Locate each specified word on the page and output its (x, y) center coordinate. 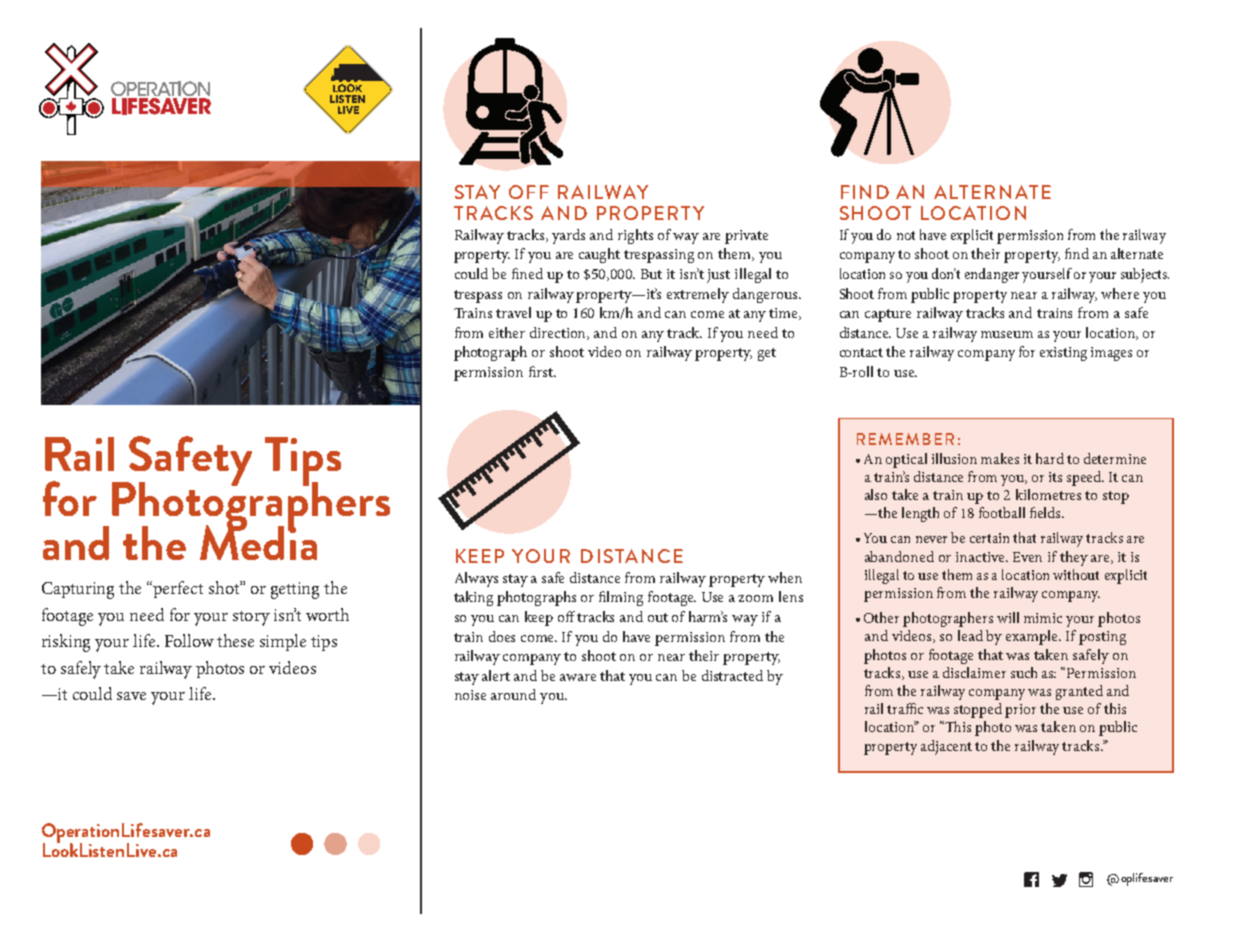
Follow (189, 640)
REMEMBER (905, 439)
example (1033, 637)
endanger (992, 275)
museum (1007, 334)
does (502, 636)
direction (559, 333)
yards (568, 236)
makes (1000, 458)
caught (599, 255)
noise (470, 695)
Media (258, 541)
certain (989, 538)
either (507, 332)
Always (476, 579)
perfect (178, 589)
